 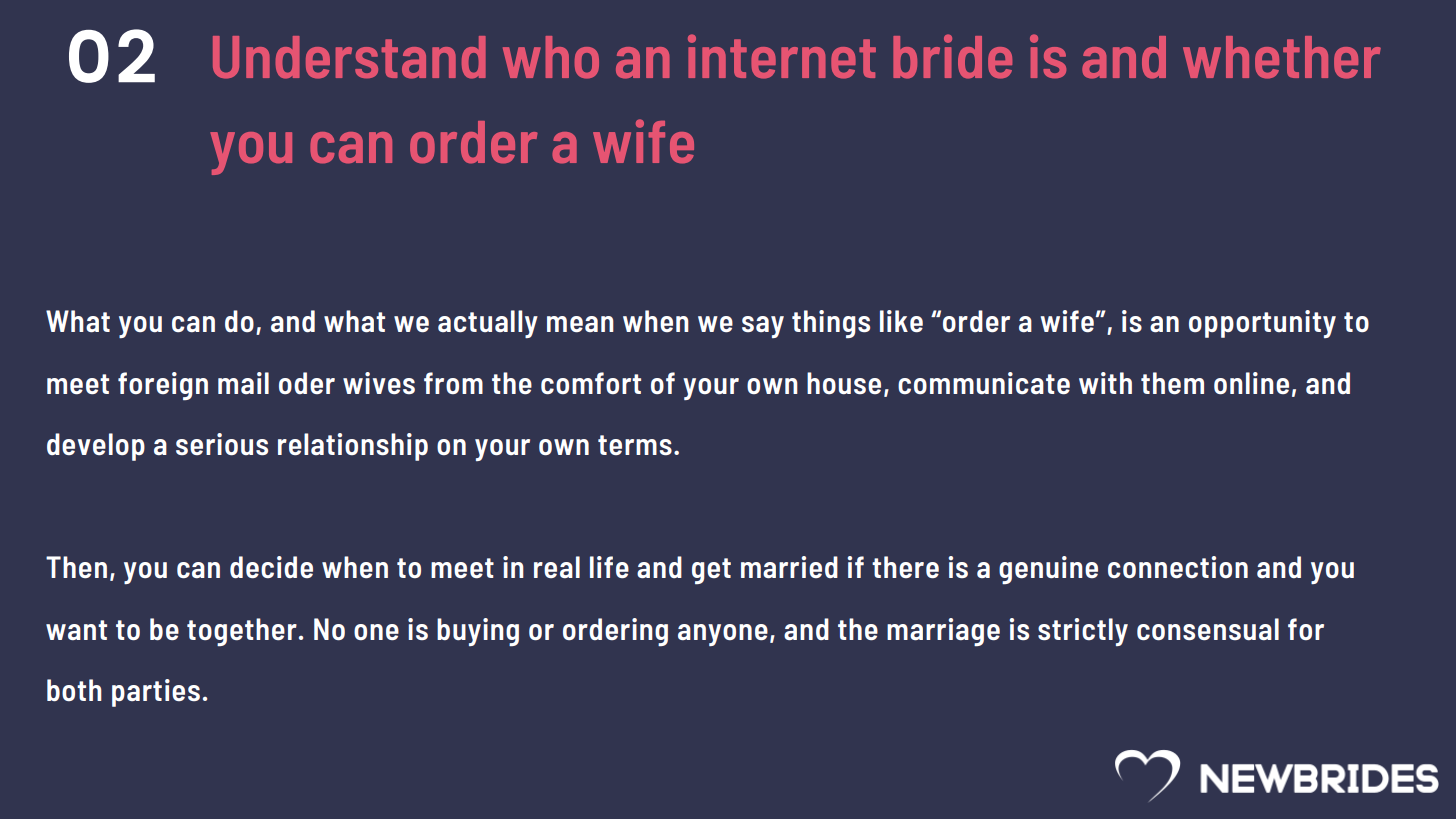 I want to click on mean, so click(x=580, y=324).
